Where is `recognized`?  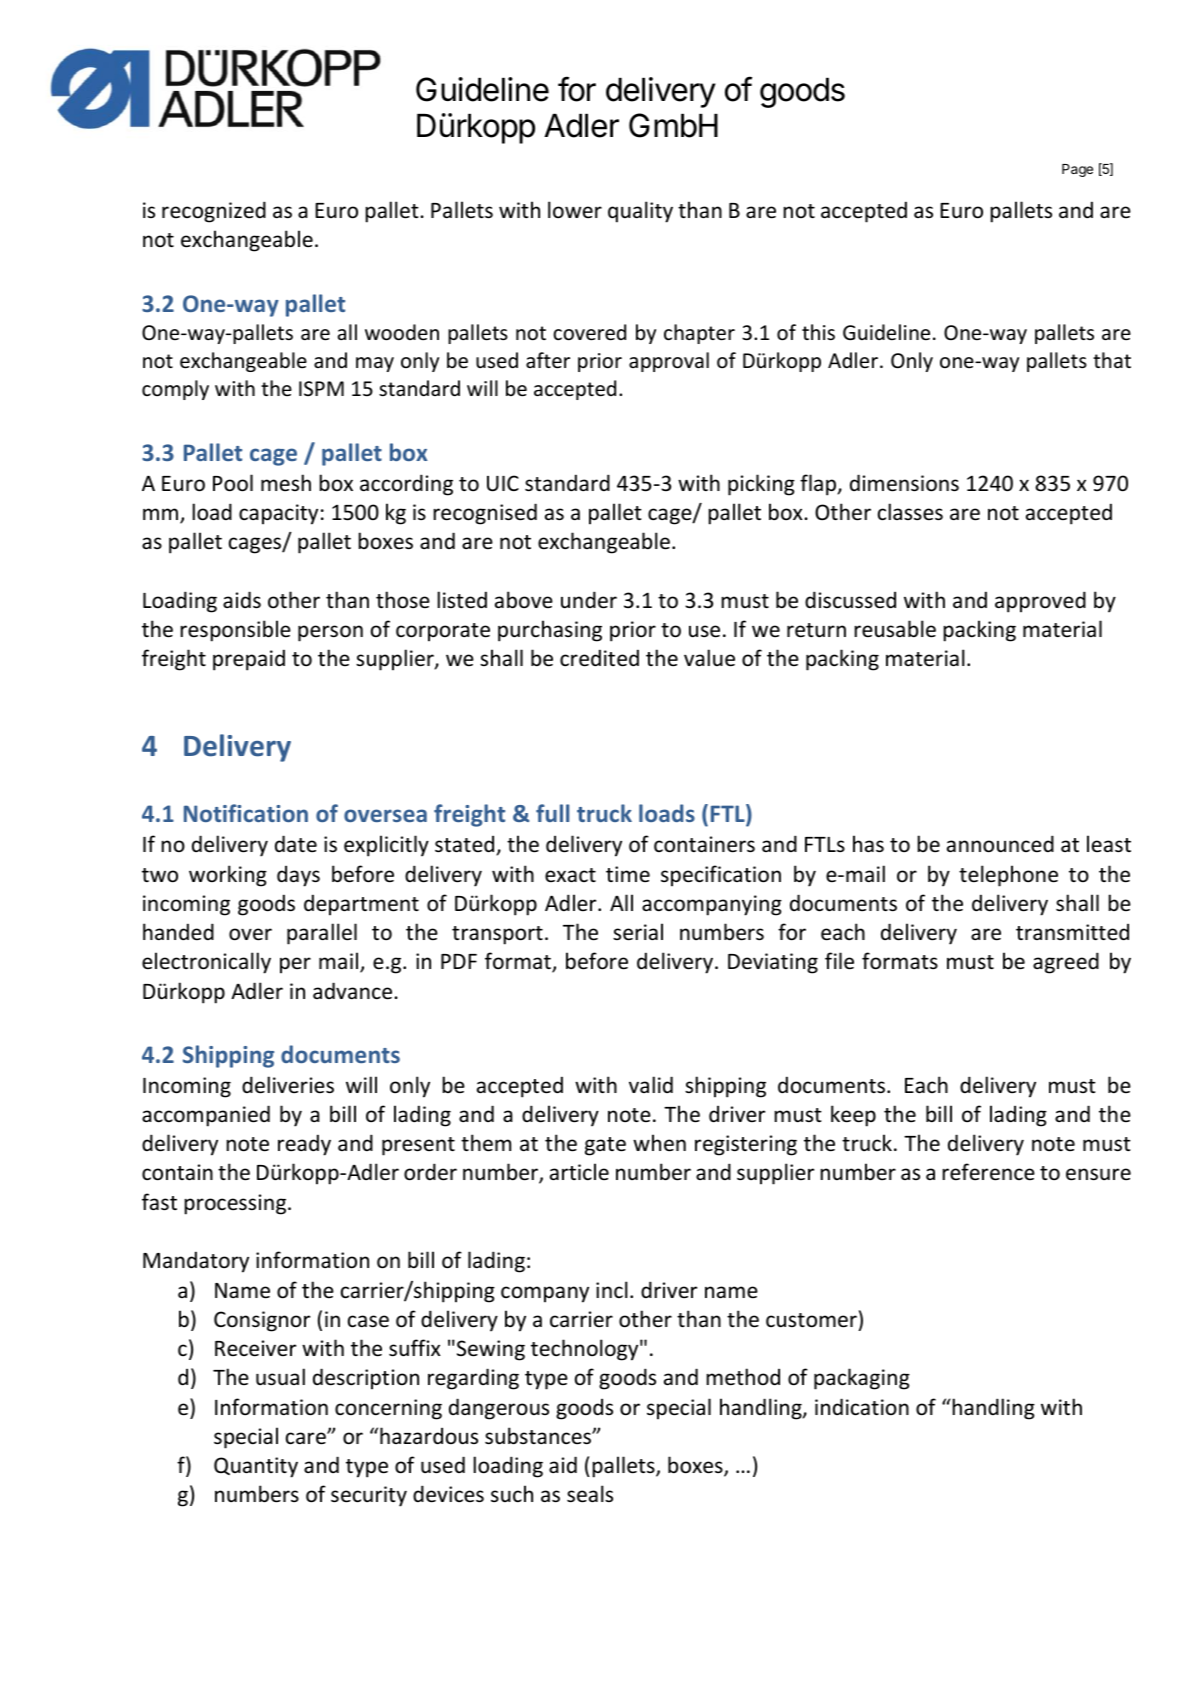
recognized is located at coordinates (214, 212).
